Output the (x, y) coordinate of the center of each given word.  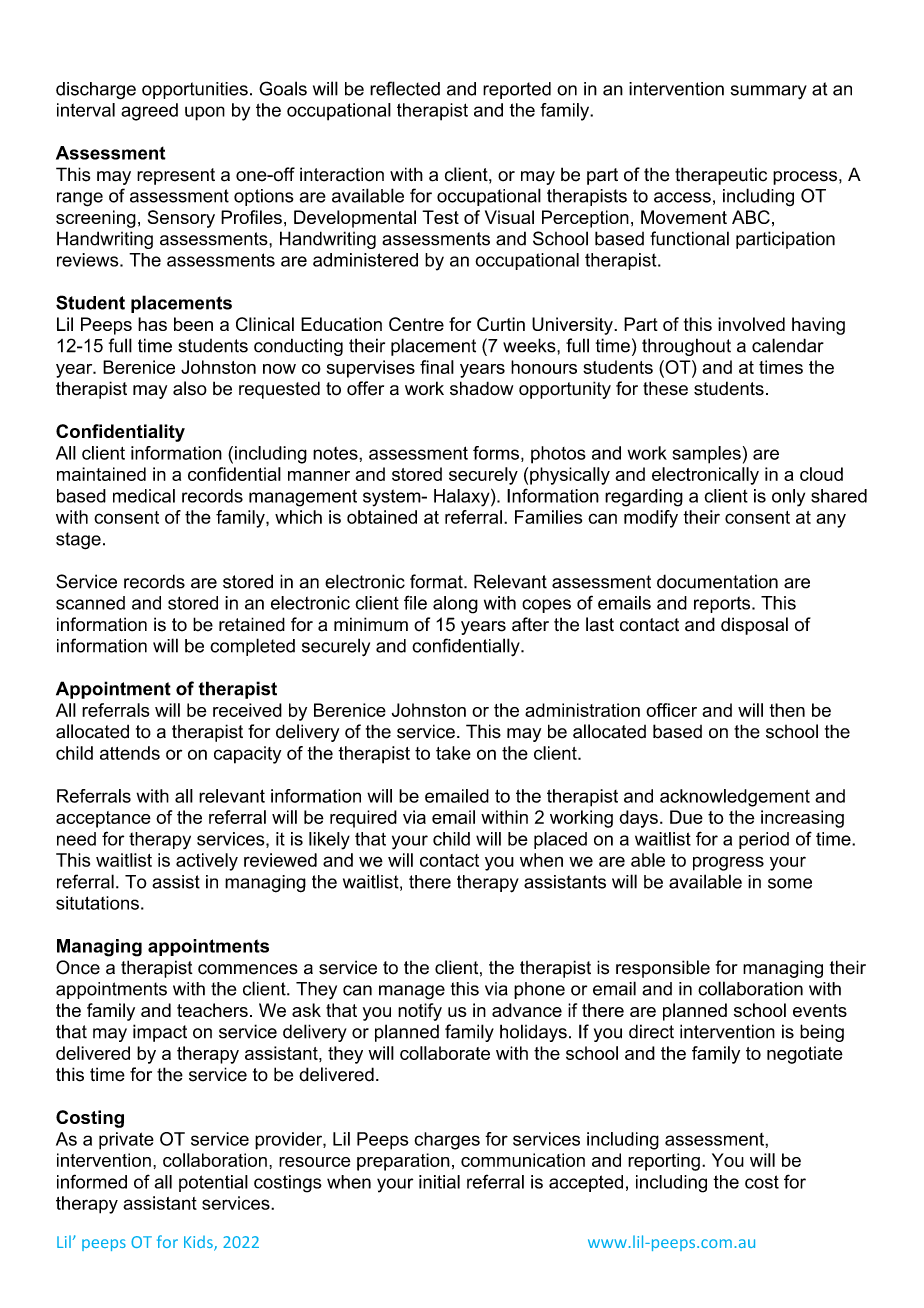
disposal (754, 626)
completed (252, 647)
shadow (481, 388)
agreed (149, 112)
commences (248, 969)
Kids (199, 1243)
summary (769, 92)
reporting (664, 1162)
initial (439, 1182)
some (790, 883)
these (665, 388)
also (190, 388)
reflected (405, 88)
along (455, 605)
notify (420, 1012)
